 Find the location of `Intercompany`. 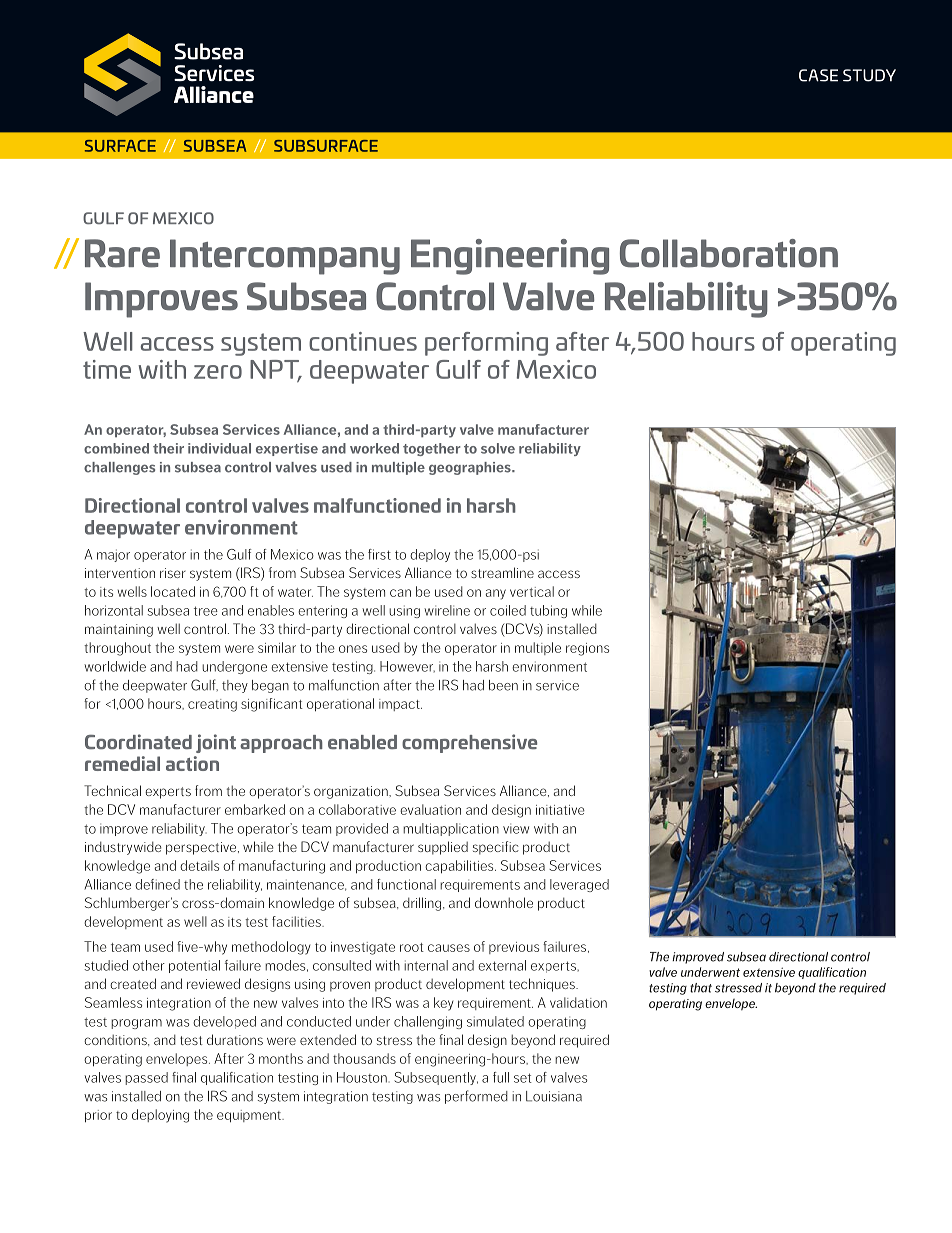

Intercompany is located at coordinates (285, 257).
